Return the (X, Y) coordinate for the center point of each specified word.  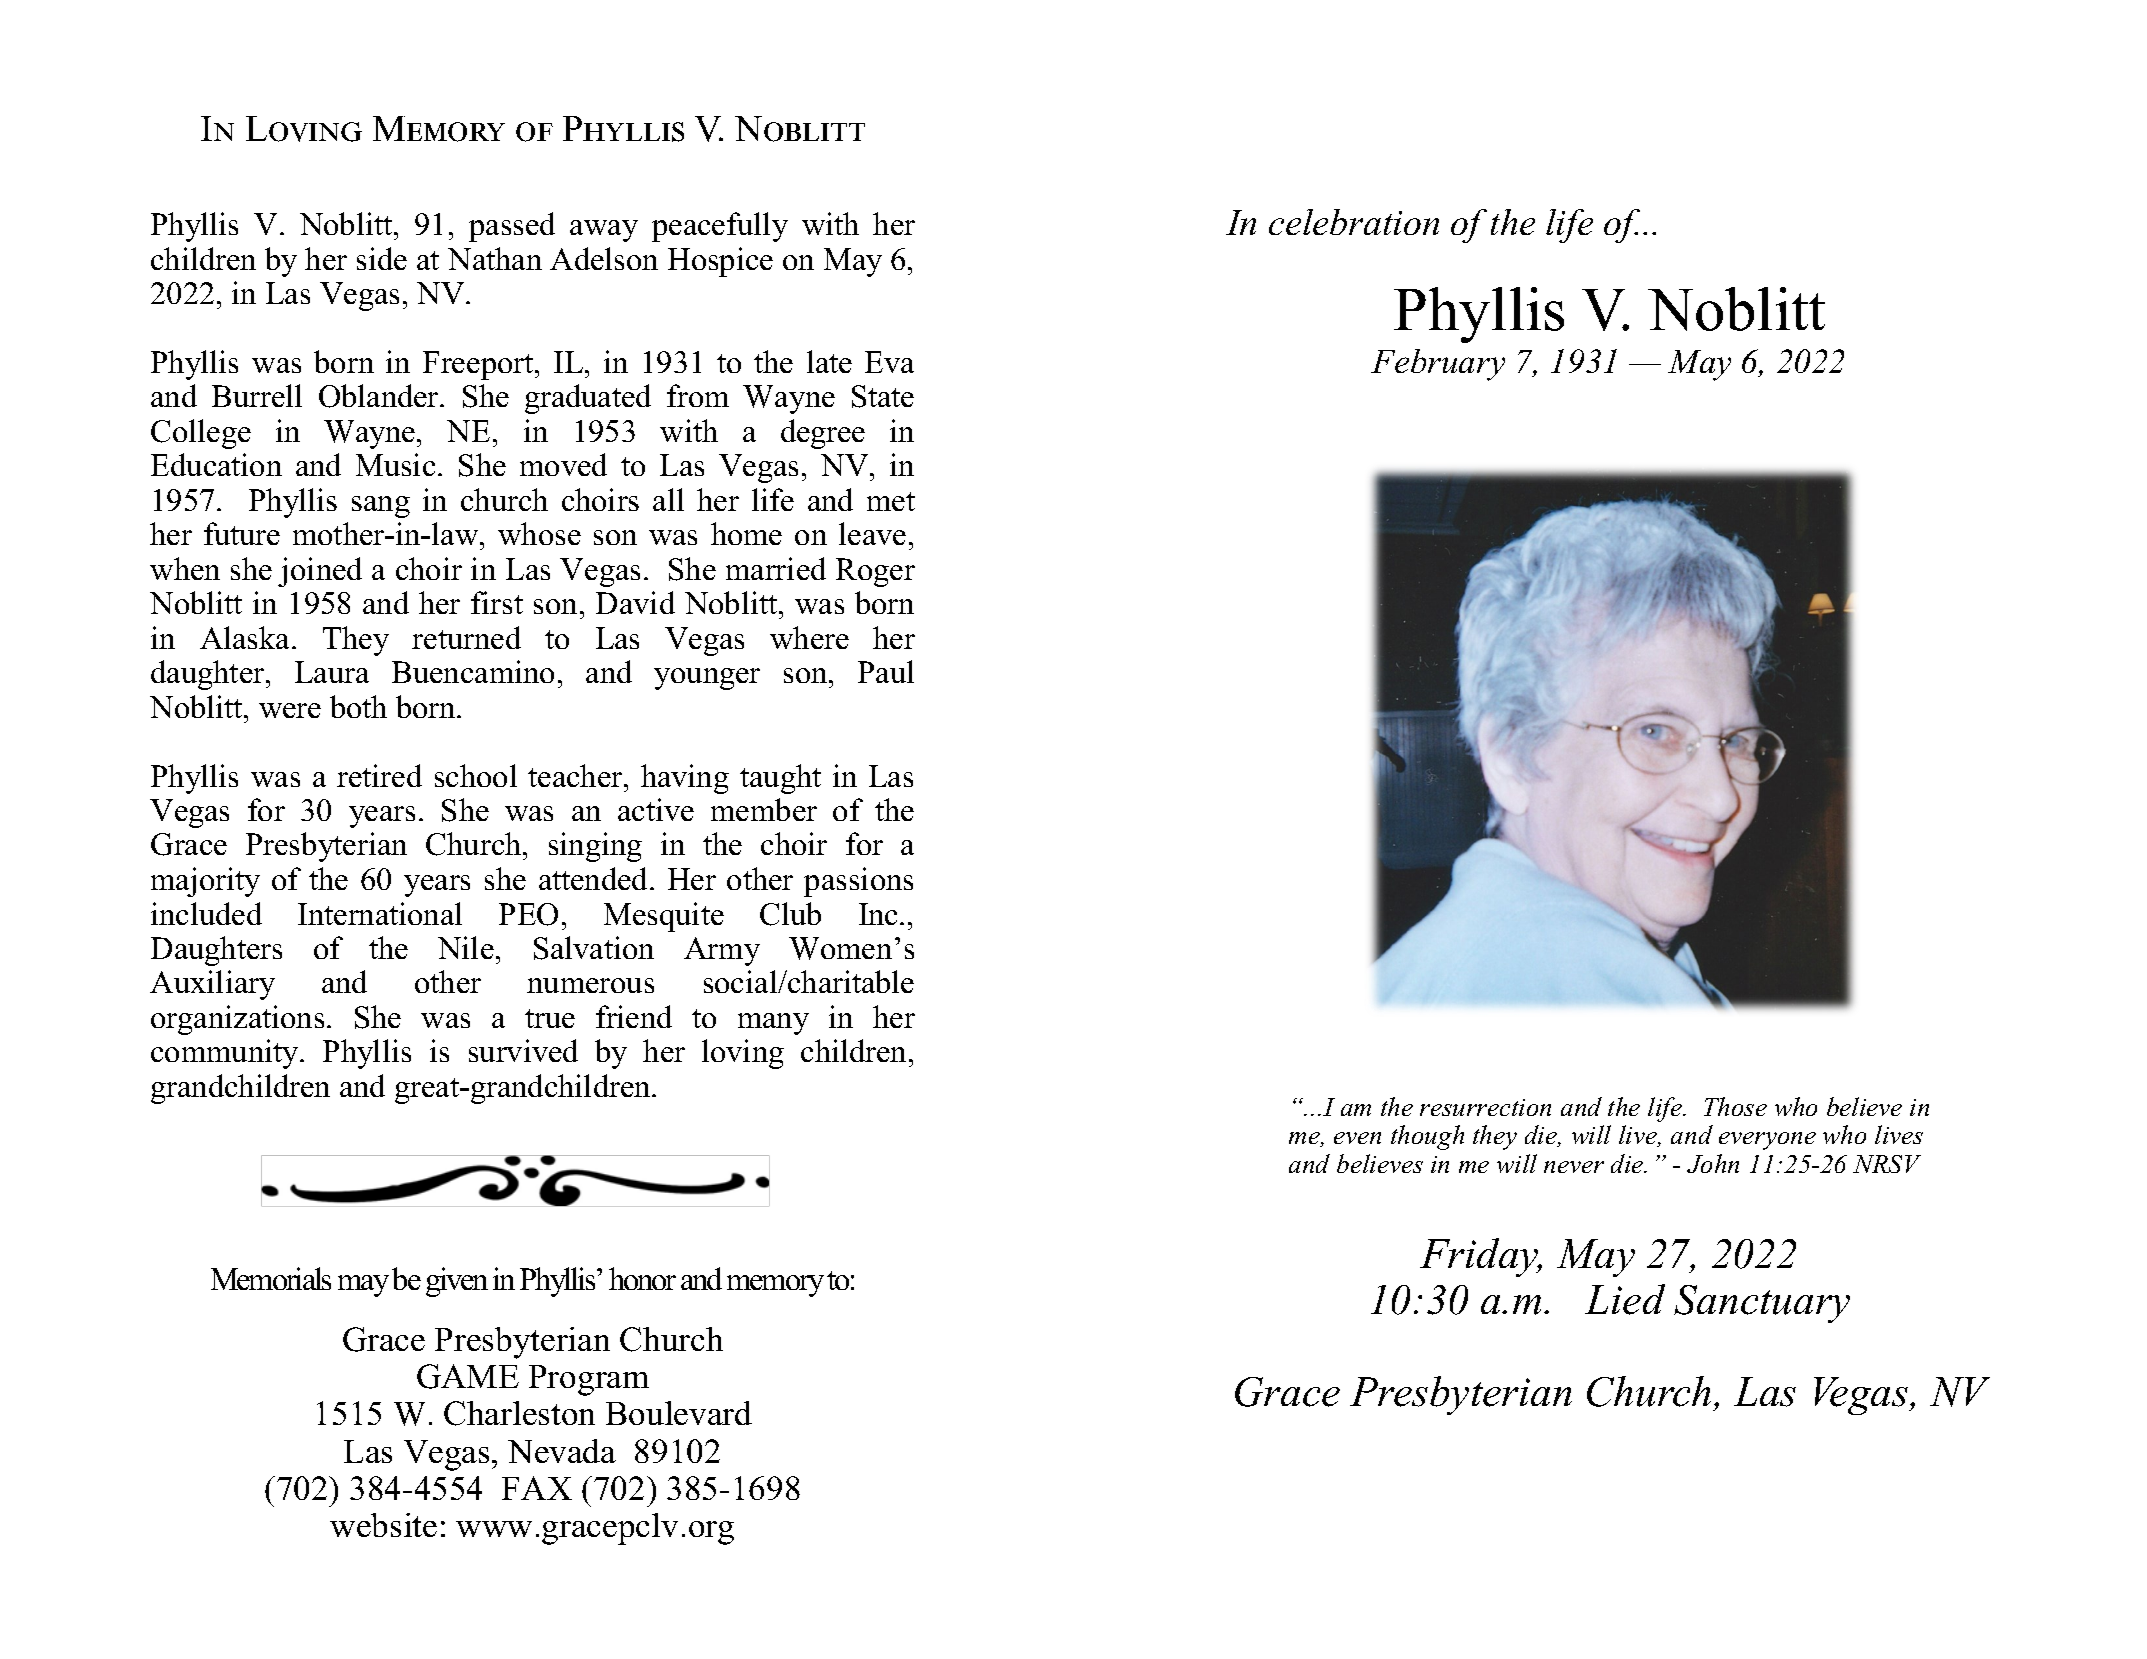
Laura (332, 672)
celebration (1354, 222)
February (1438, 365)
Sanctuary (1762, 1304)
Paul (886, 671)
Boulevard (679, 1413)
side (382, 258)
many (773, 1024)
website (383, 1525)
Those (1735, 1106)
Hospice (720, 262)
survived (523, 1050)
